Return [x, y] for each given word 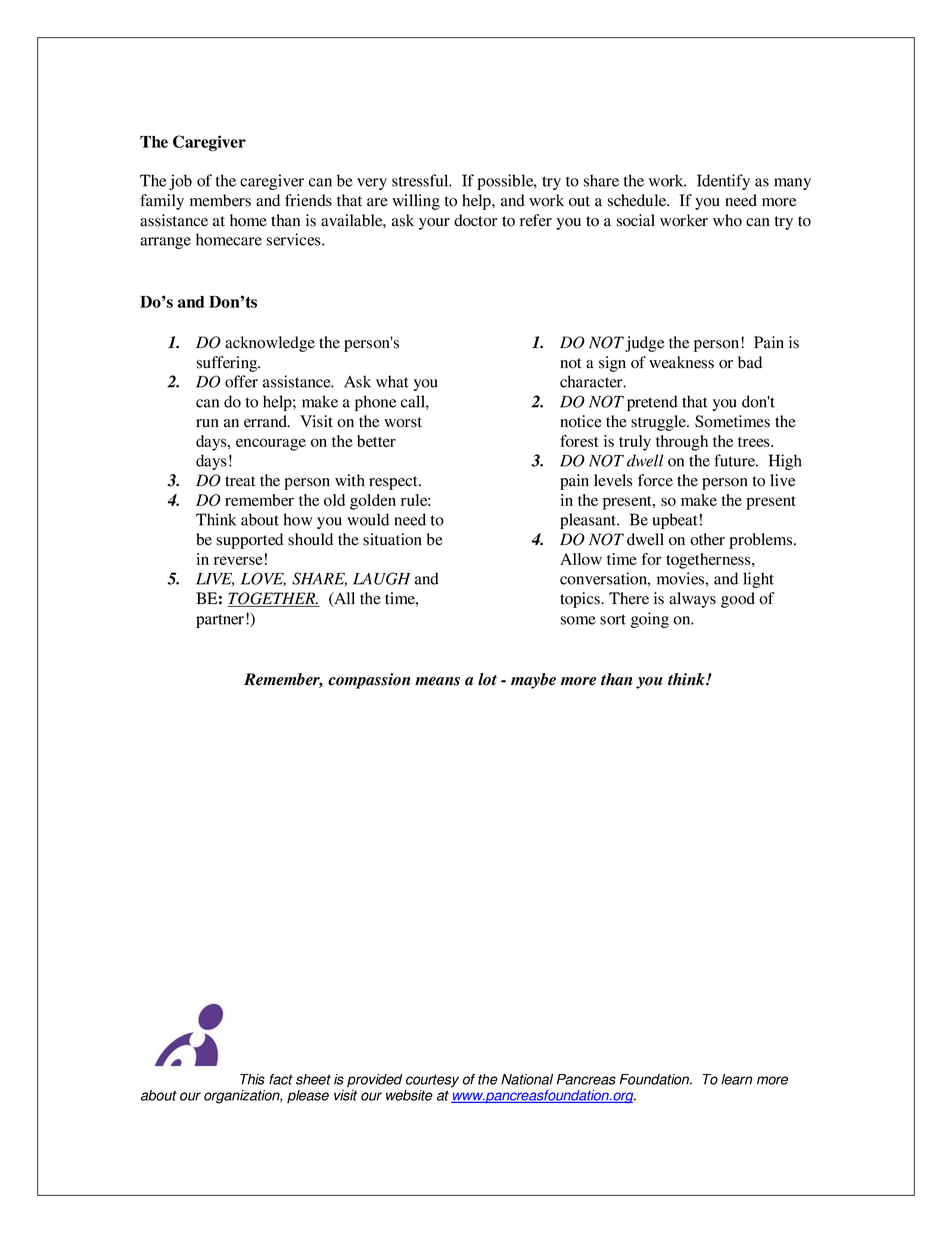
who [727, 220]
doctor [475, 220]
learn [737, 1079]
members [220, 200]
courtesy [432, 1081]
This [252, 1079]
